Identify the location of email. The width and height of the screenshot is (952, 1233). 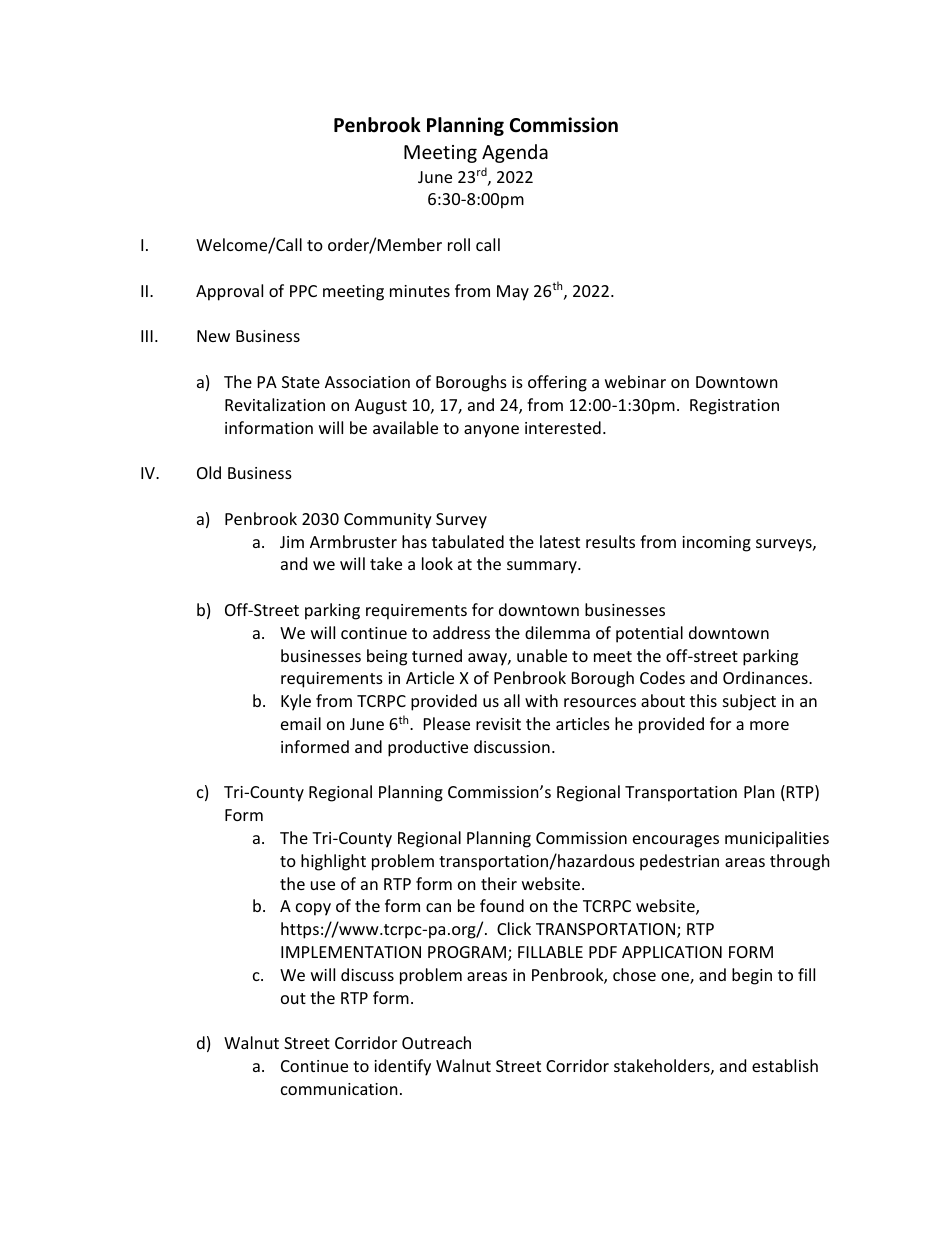
(301, 723).
